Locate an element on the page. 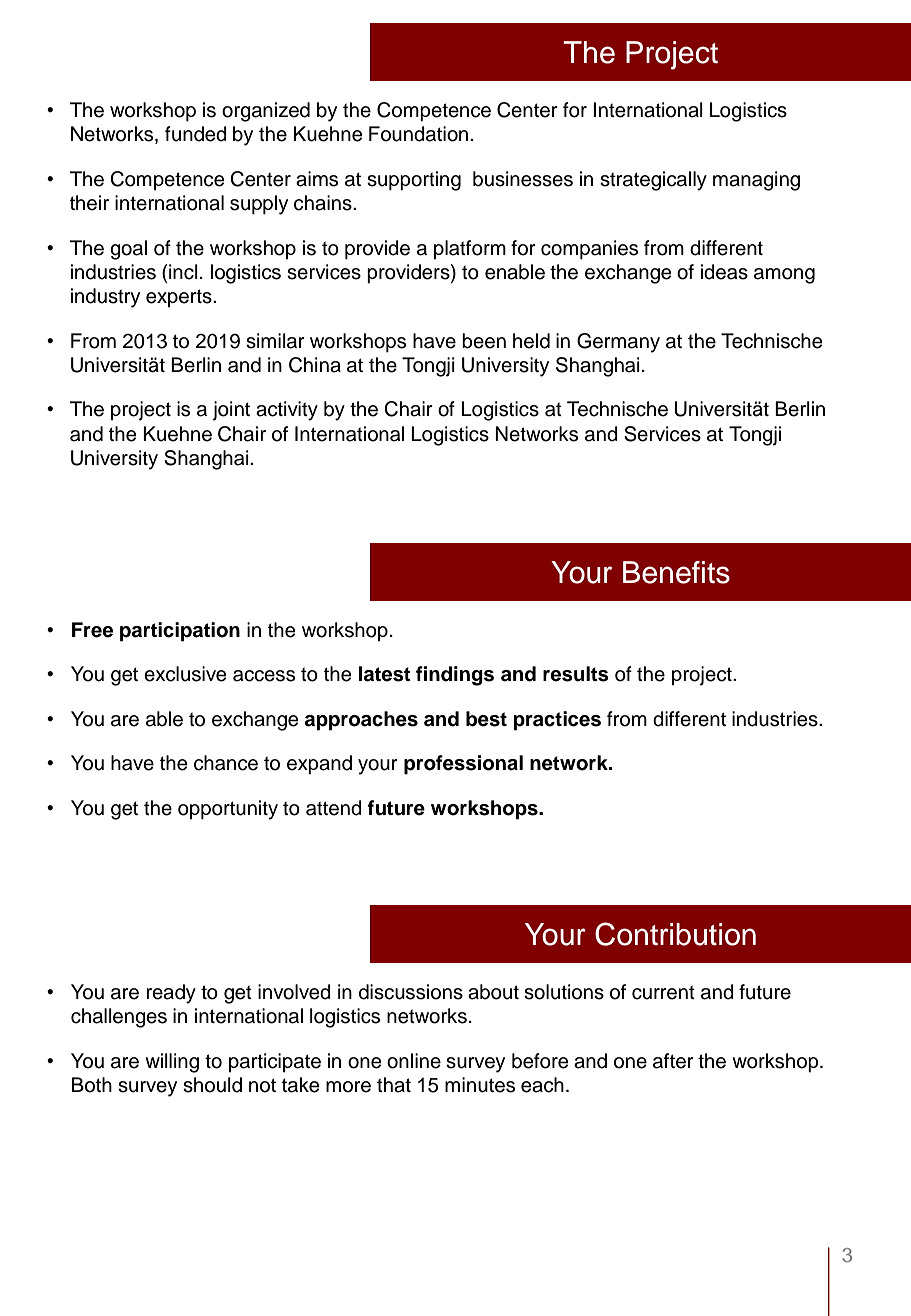  strategically is located at coordinates (653, 181).
